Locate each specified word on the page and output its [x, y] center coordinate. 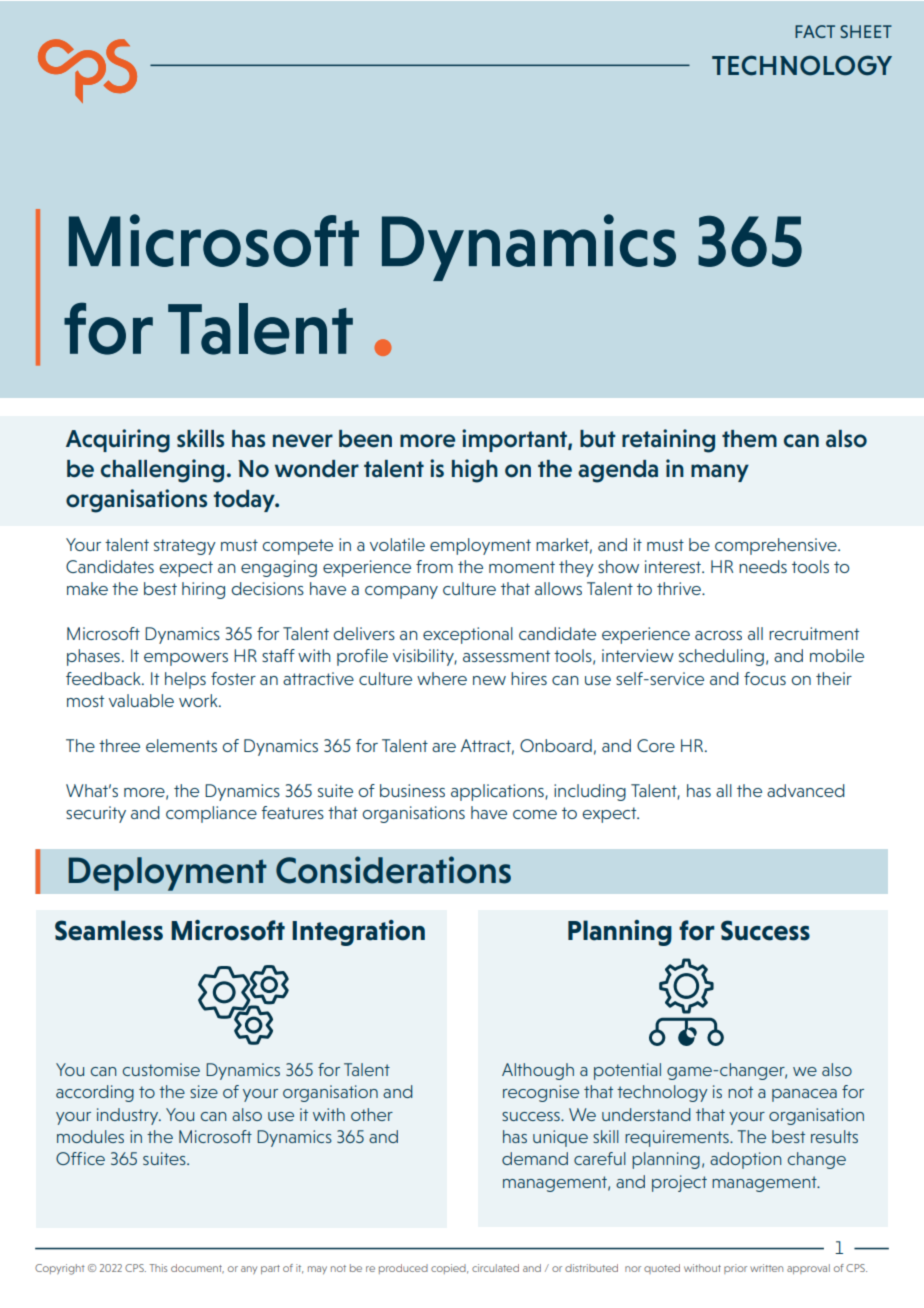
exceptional [468, 635]
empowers [186, 659]
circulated [495, 1268]
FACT [815, 31]
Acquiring [118, 441]
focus [765, 678]
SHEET [866, 31]
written [766, 1268]
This [158, 1268]
